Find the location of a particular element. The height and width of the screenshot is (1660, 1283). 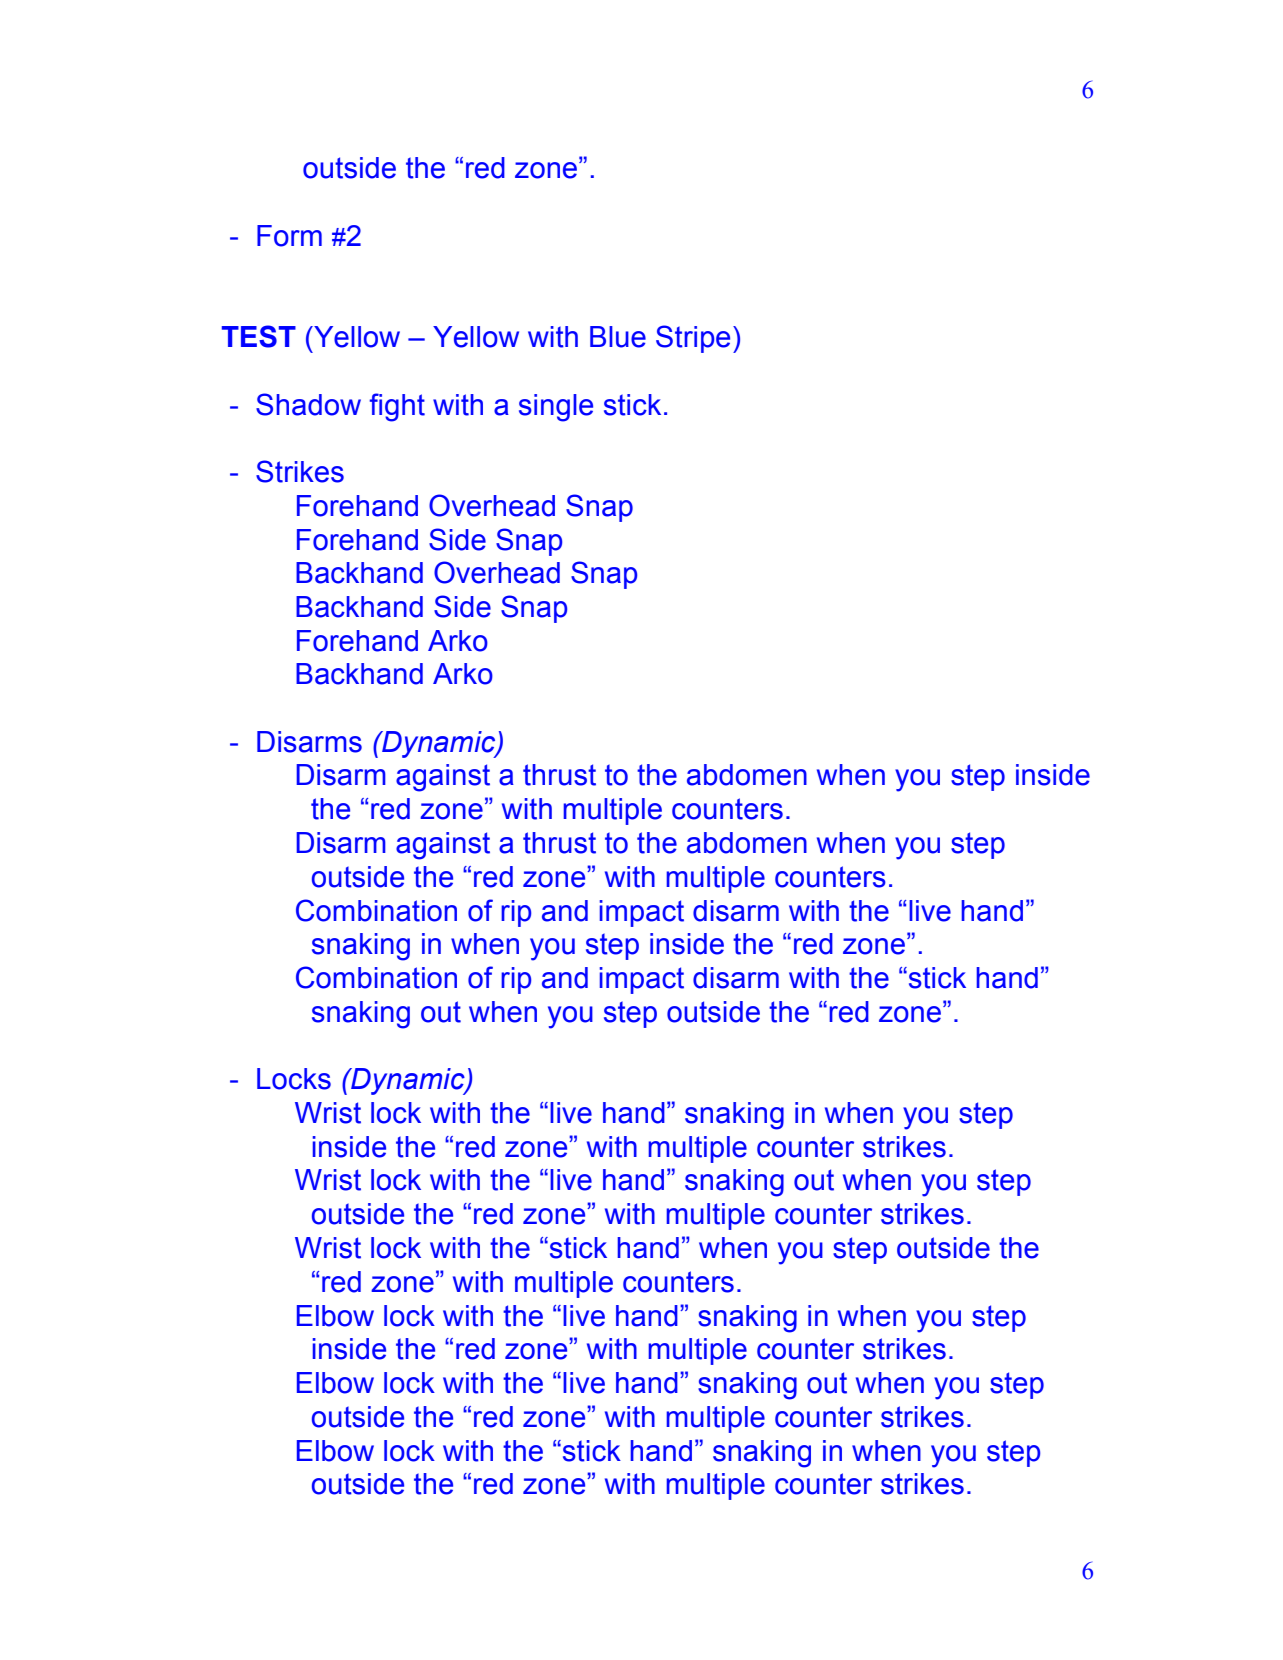

Blue is located at coordinates (618, 337).
